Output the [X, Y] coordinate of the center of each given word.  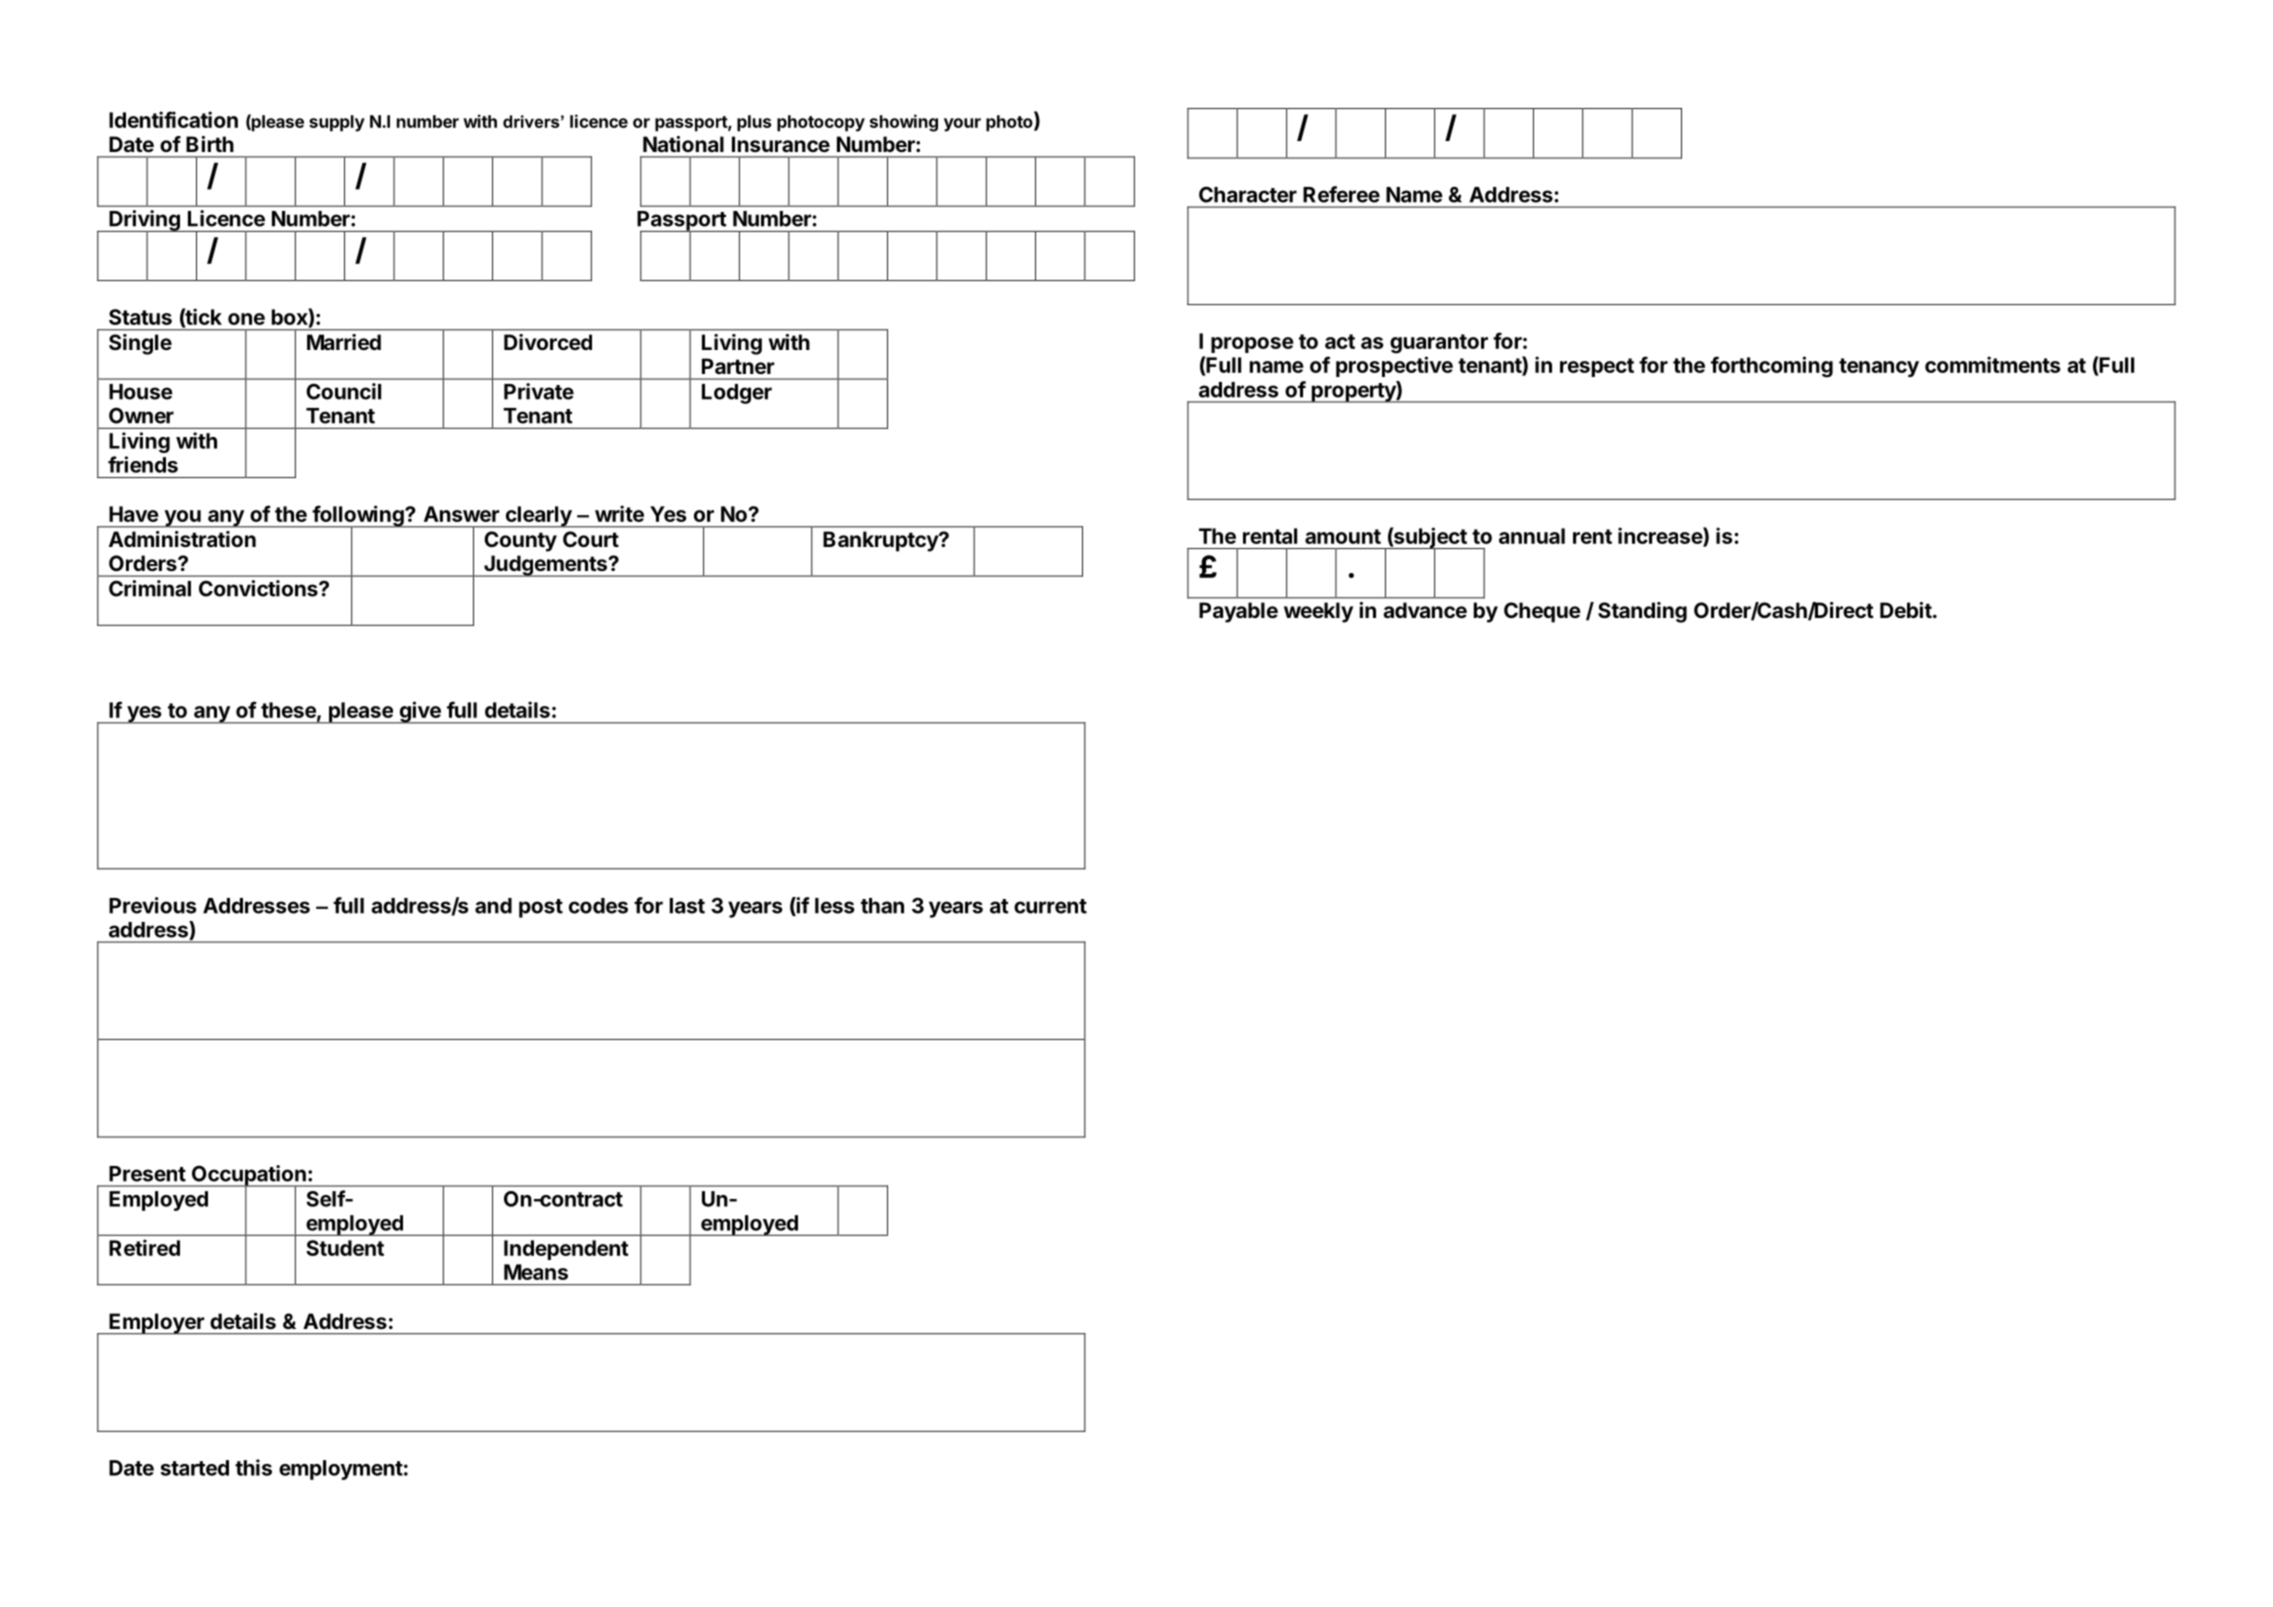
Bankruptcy [881, 541]
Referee [1341, 194]
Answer [462, 514]
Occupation [249, 1176]
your [962, 125]
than [882, 906]
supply [337, 123]
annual [1532, 536]
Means [536, 1272]
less [835, 906]
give [420, 712]
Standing [1642, 612]
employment [341, 1470]
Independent [566, 1250]
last [687, 906]
